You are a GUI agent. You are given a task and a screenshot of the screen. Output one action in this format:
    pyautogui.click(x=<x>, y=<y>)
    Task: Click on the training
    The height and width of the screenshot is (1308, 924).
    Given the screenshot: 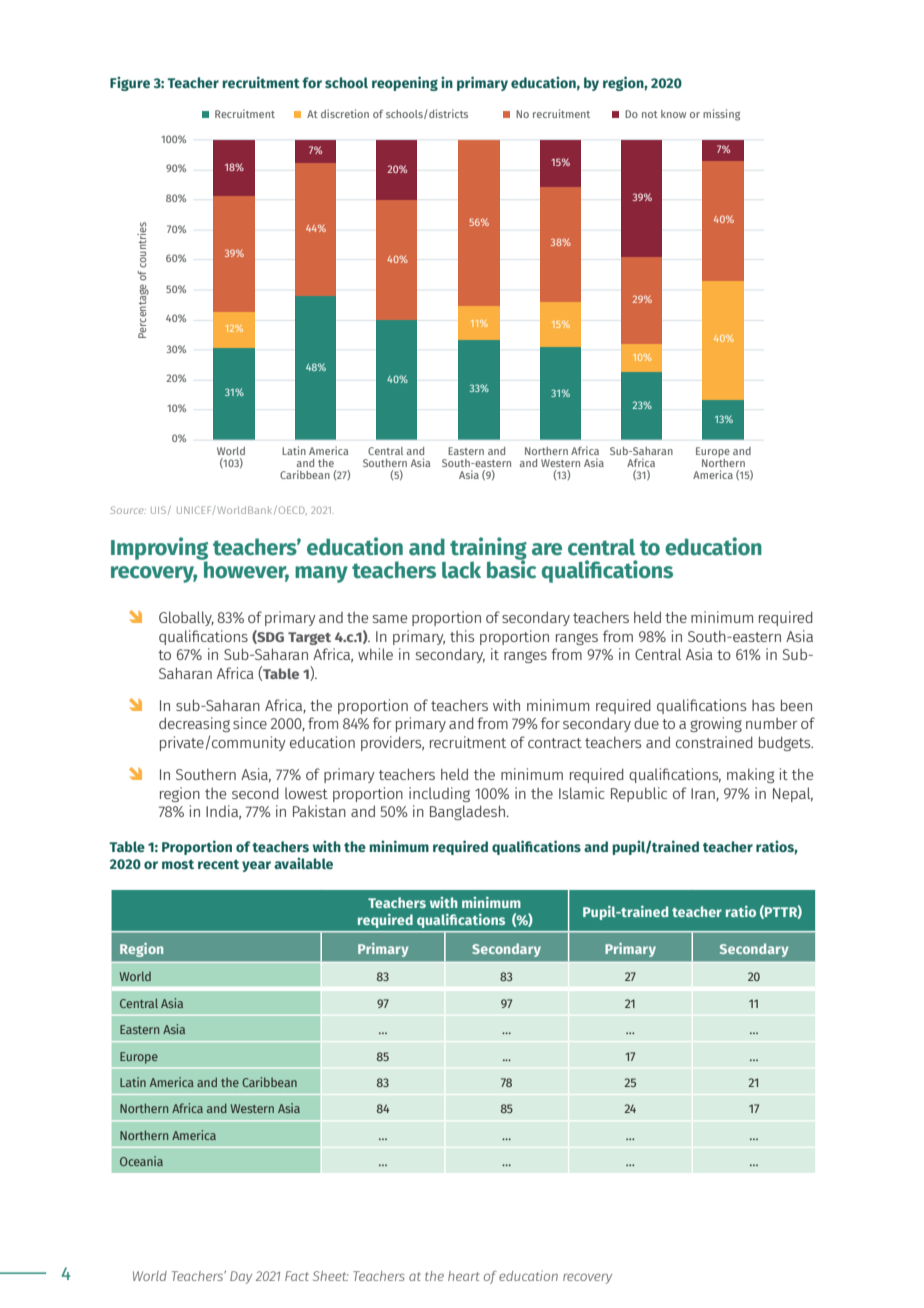 What is the action you would take?
    pyautogui.click(x=488, y=549)
